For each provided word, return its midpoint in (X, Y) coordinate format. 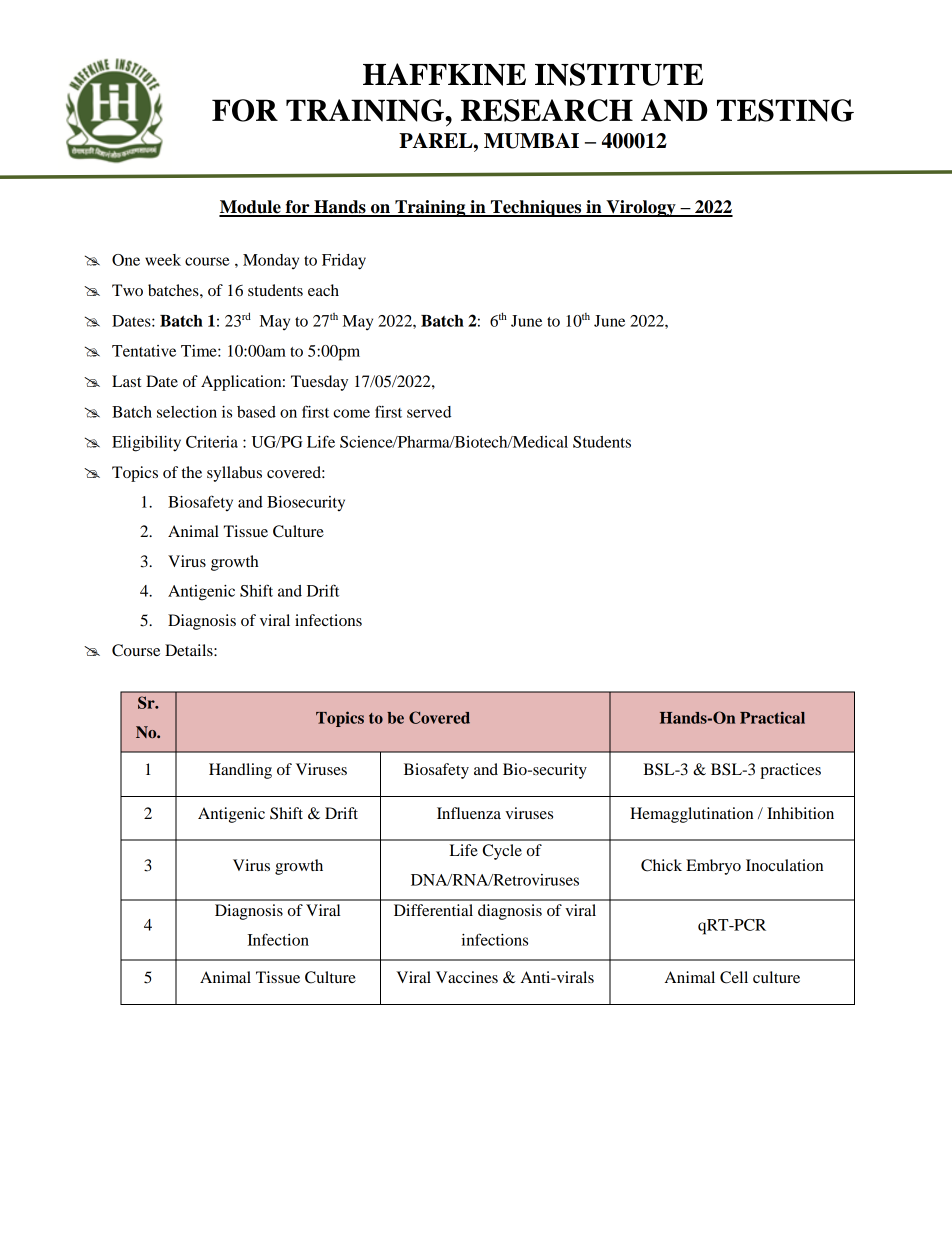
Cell (734, 977)
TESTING (785, 110)
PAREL (437, 140)
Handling (240, 771)
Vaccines (467, 977)
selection (187, 412)
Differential (433, 910)
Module (251, 208)
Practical (772, 717)
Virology (641, 208)
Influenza (469, 813)
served (429, 412)
